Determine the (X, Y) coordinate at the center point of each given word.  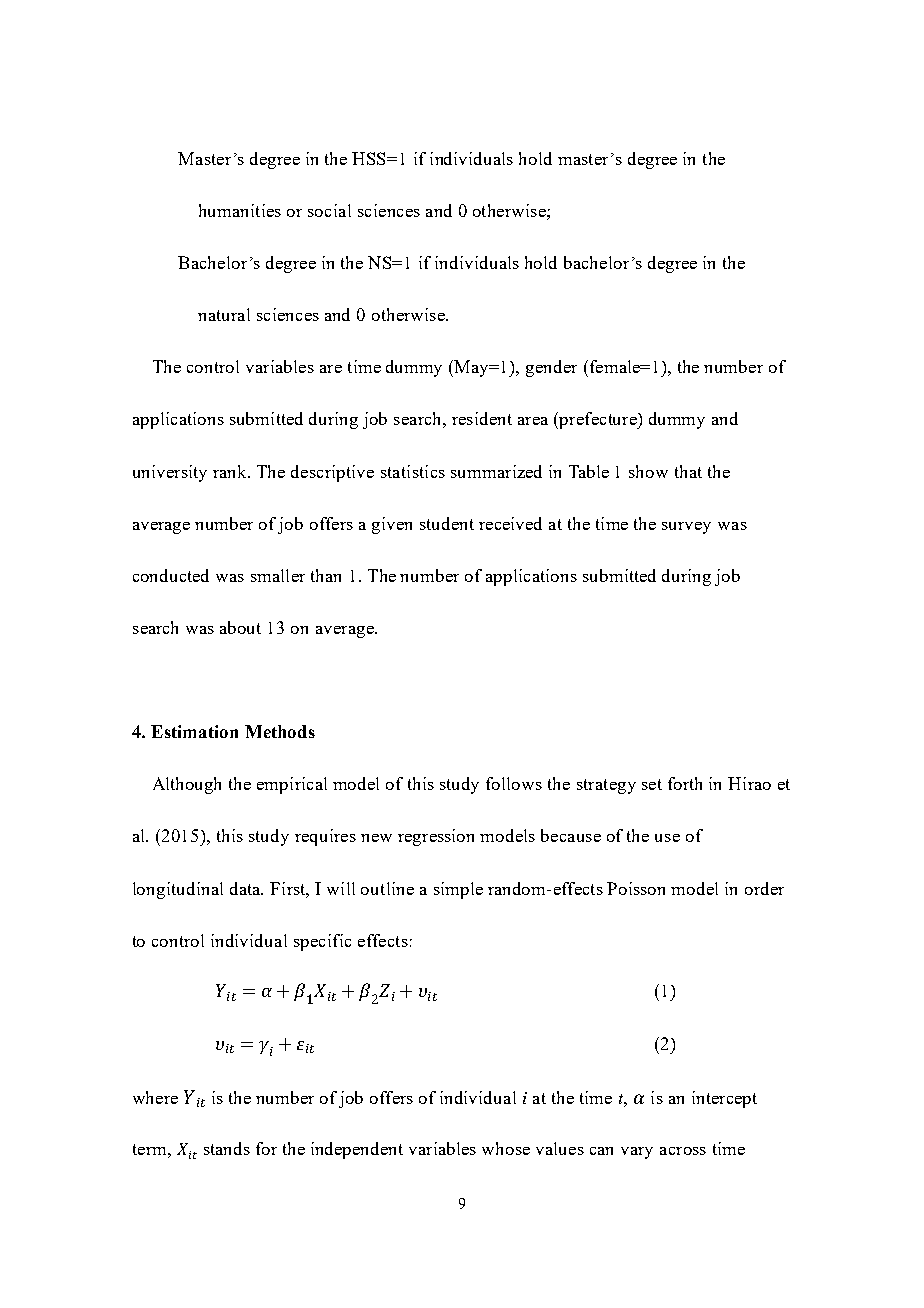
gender (551, 368)
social (329, 210)
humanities (240, 210)
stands (227, 1148)
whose (506, 1148)
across (683, 1151)
